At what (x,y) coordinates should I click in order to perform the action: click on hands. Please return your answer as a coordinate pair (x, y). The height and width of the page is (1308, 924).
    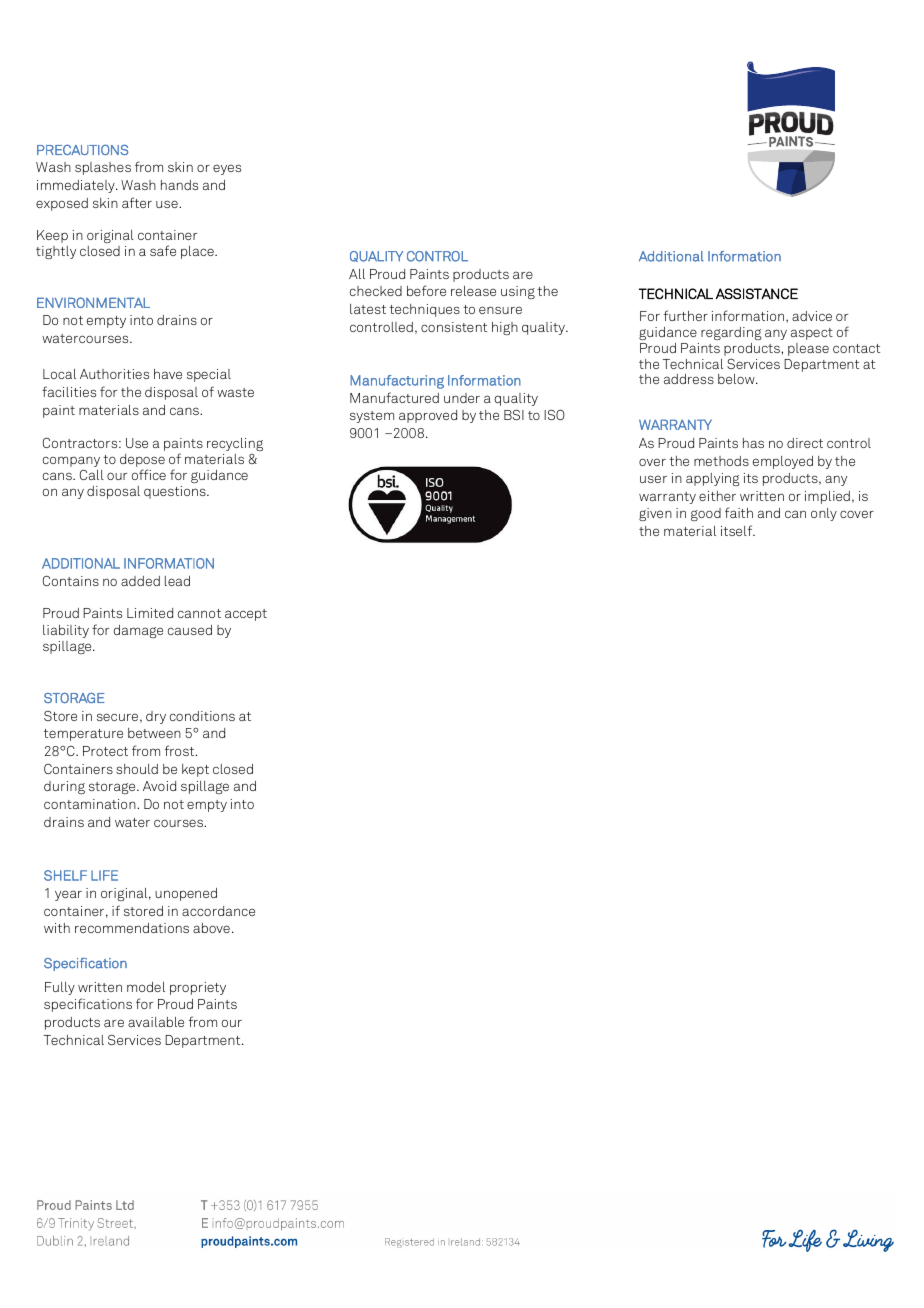
    Looking at the image, I should click on (179, 185).
